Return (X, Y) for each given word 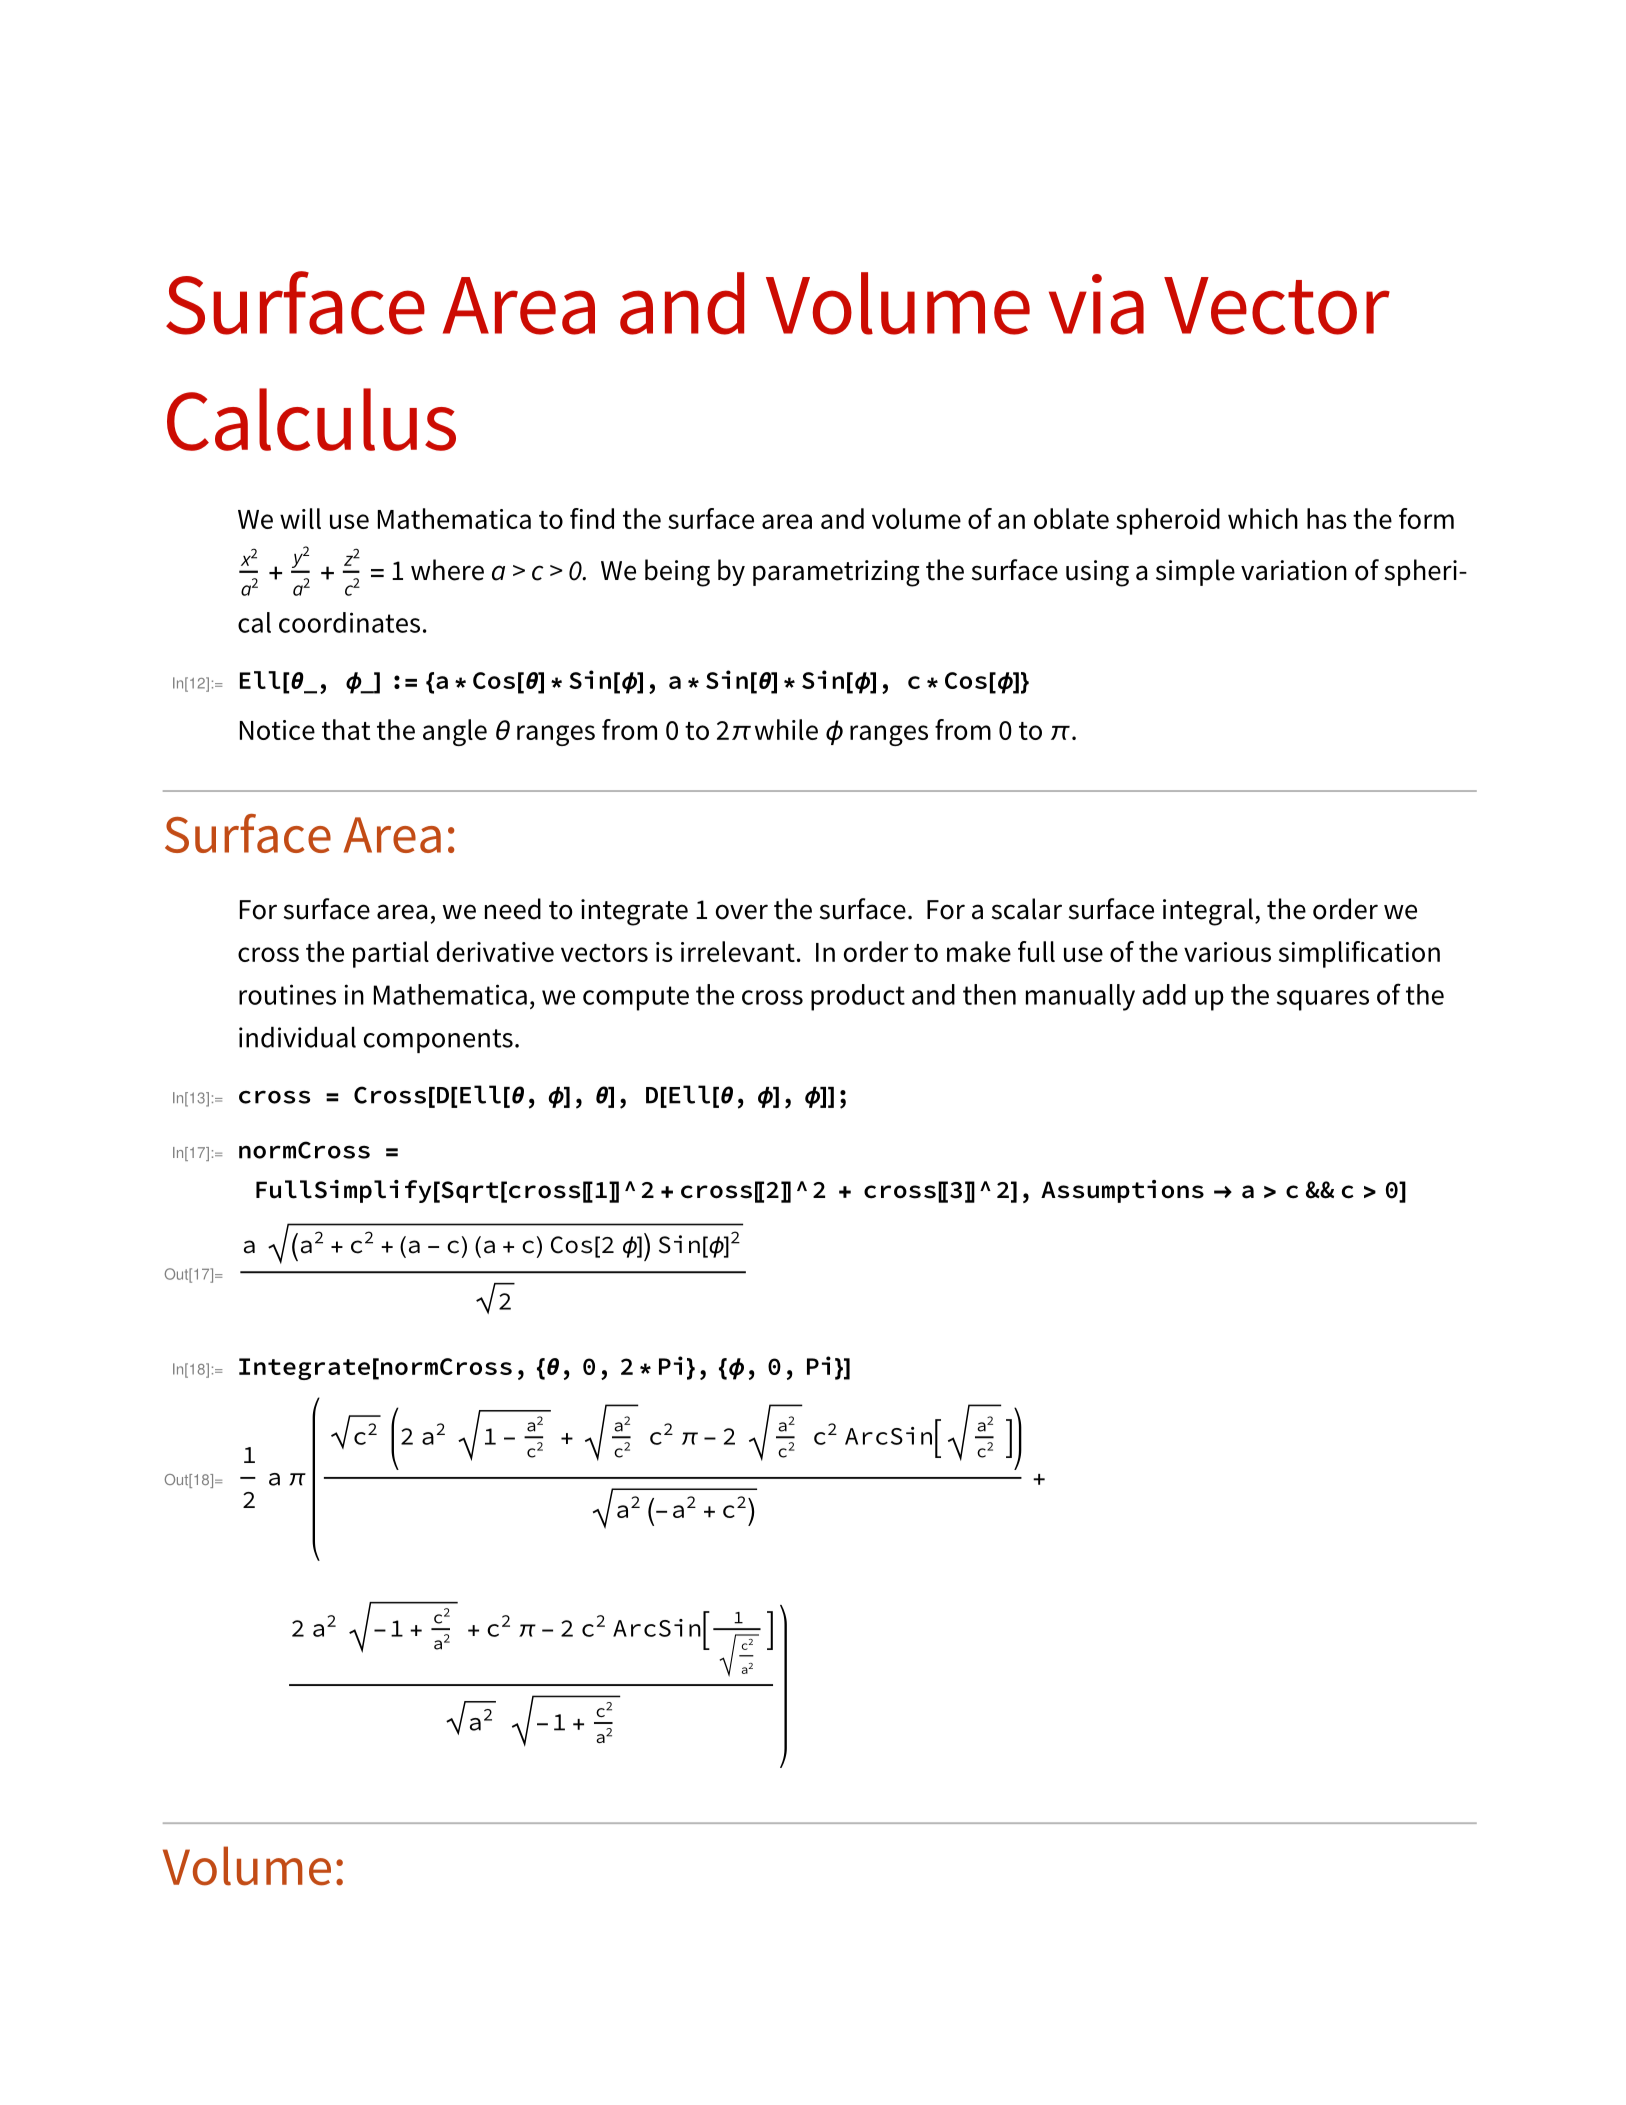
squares (1323, 1000)
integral (1208, 912)
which (1263, 518)
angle (455, 732)
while (786, 729)
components (438, 1041)
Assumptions (1122, 1191)
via (1096, 304)
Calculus (311, 419)
